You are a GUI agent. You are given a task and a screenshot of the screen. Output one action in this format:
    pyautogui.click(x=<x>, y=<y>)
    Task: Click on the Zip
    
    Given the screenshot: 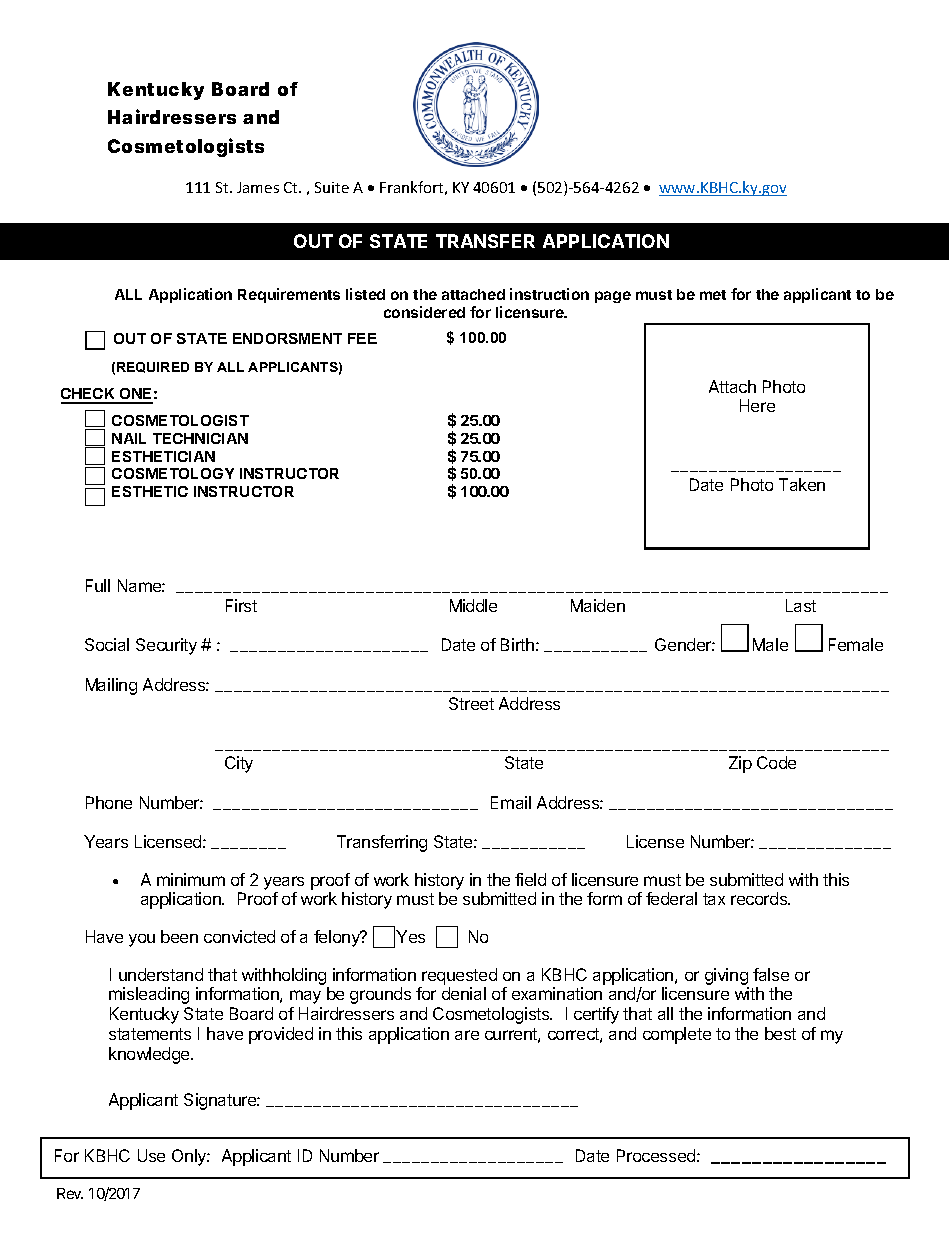 What is the action you would take?
    pyautogui.click(x=740, y=764)
